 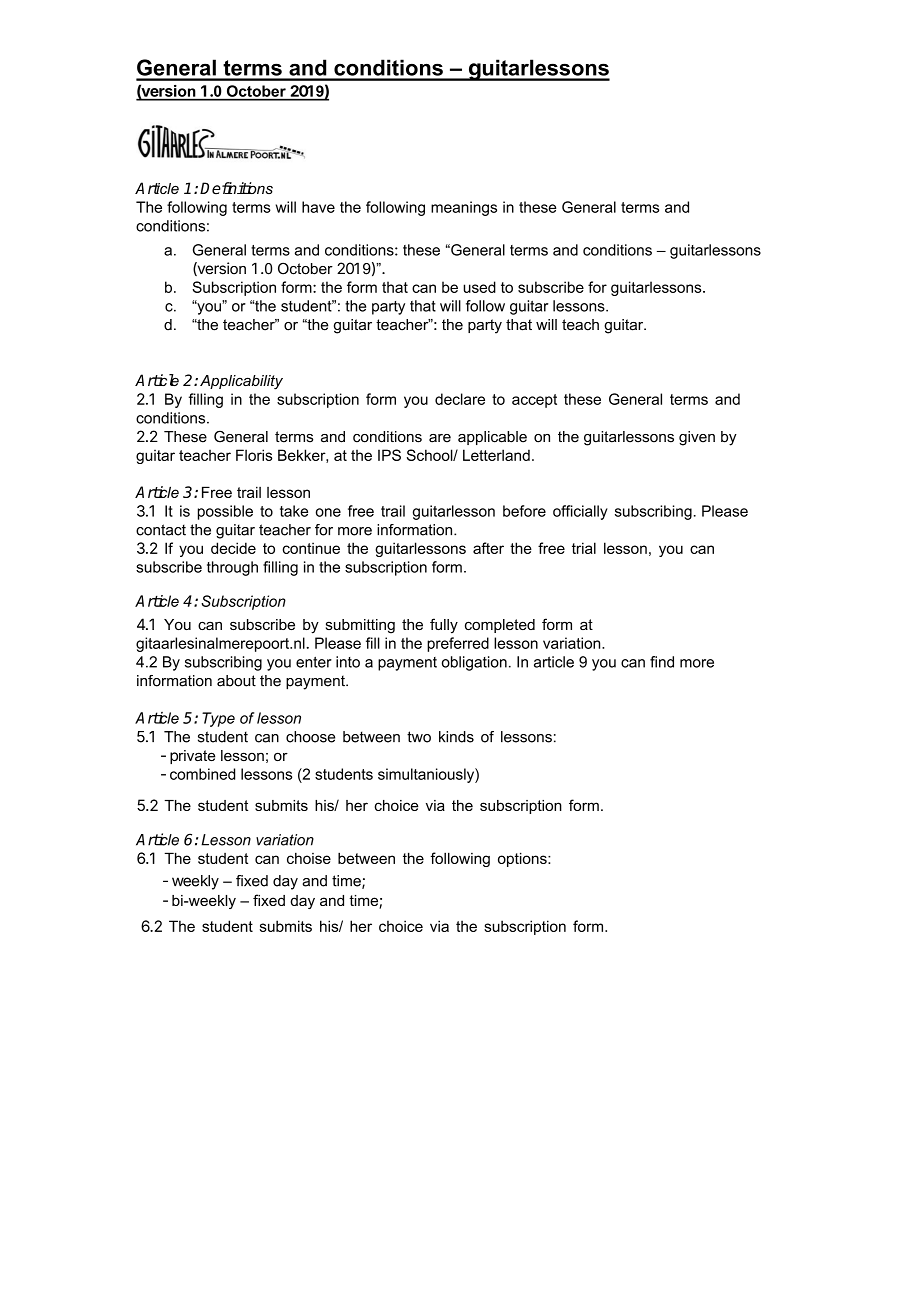 What do you see at coordinates (225, 512) in the screenshot?
I see `possible` at bounding box center [225, 512].
